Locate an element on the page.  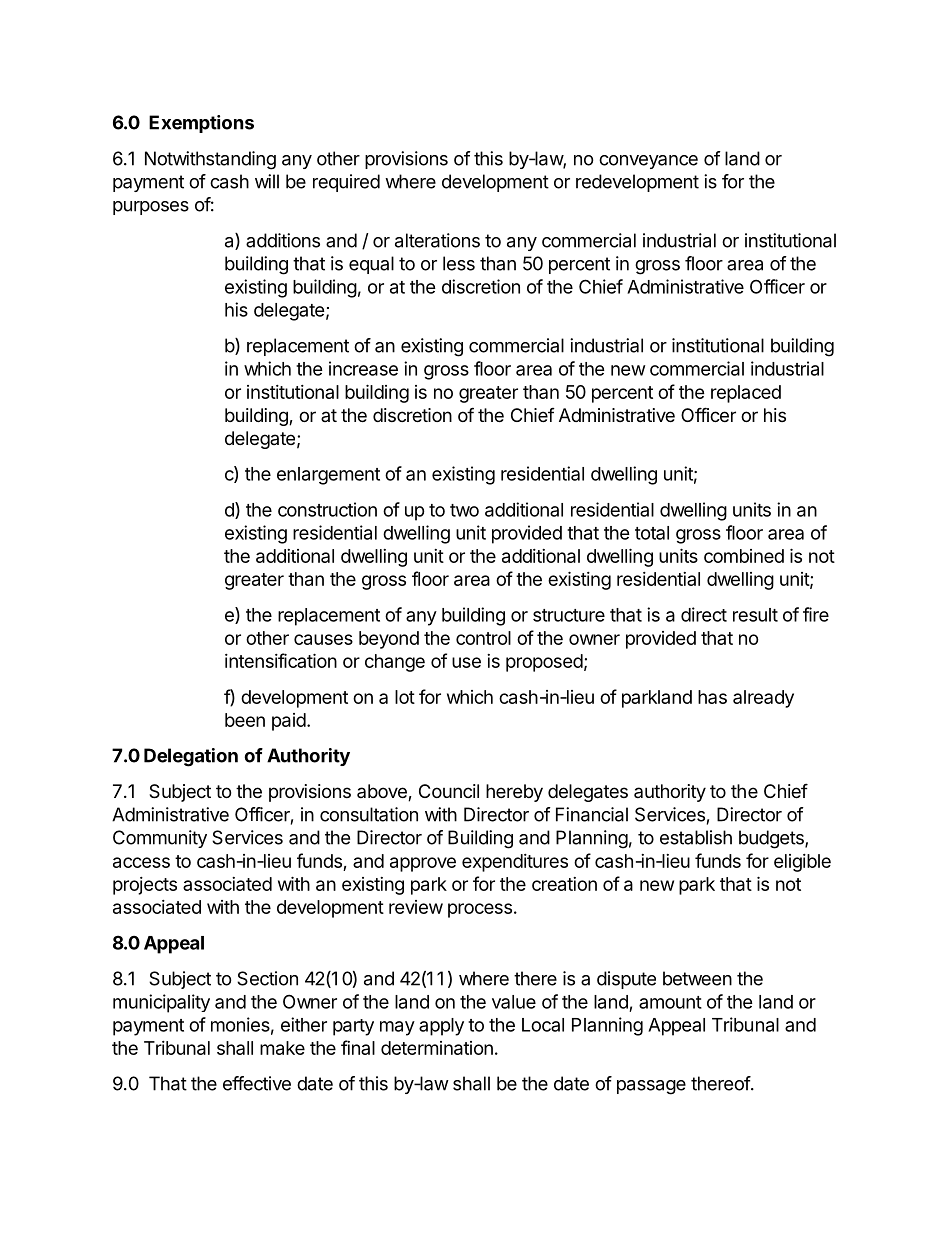
less is located at coordinates (459, 263).
